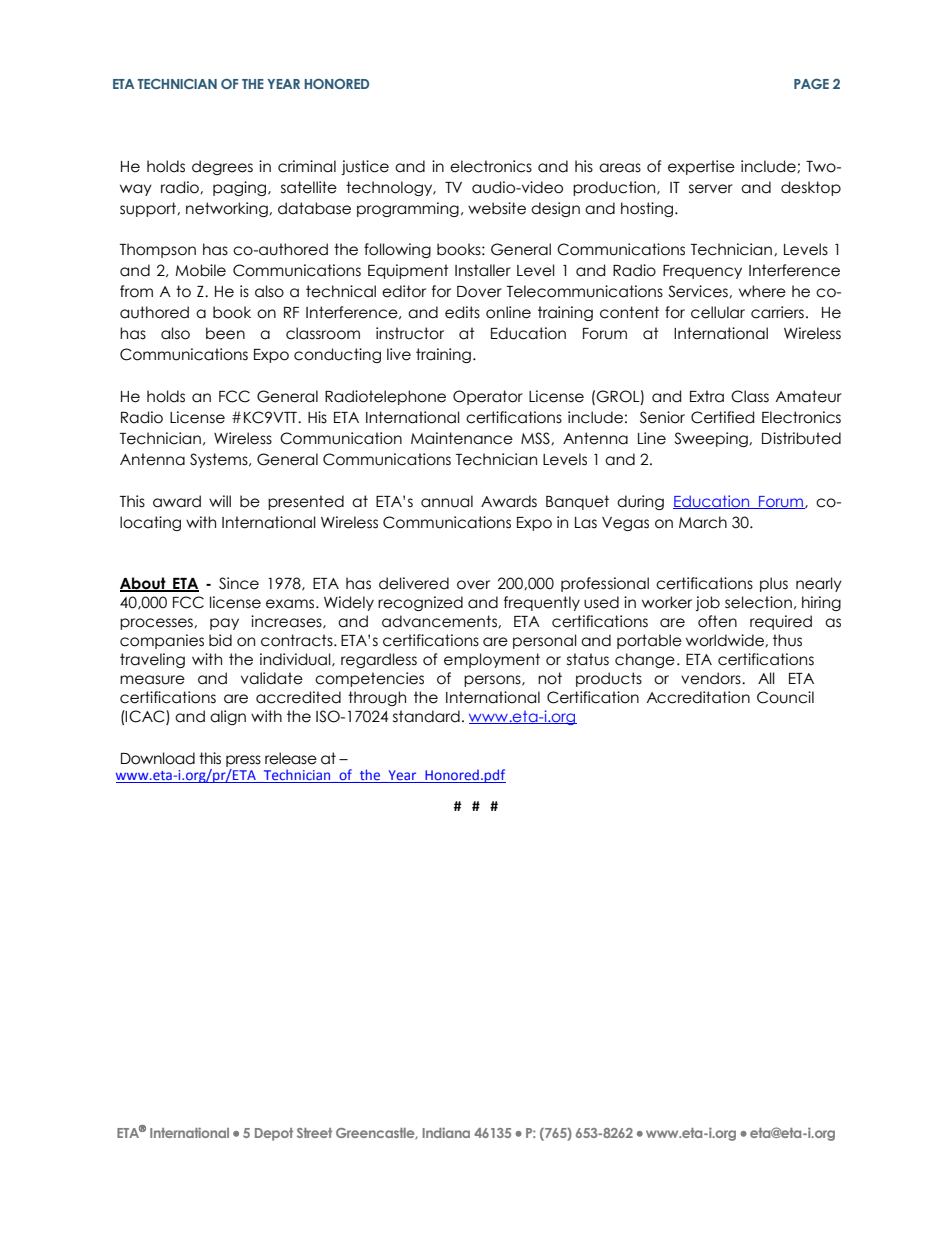 This screenshot has height=1233, width=952. I want to click on Accreditation, so click(698, 697).
